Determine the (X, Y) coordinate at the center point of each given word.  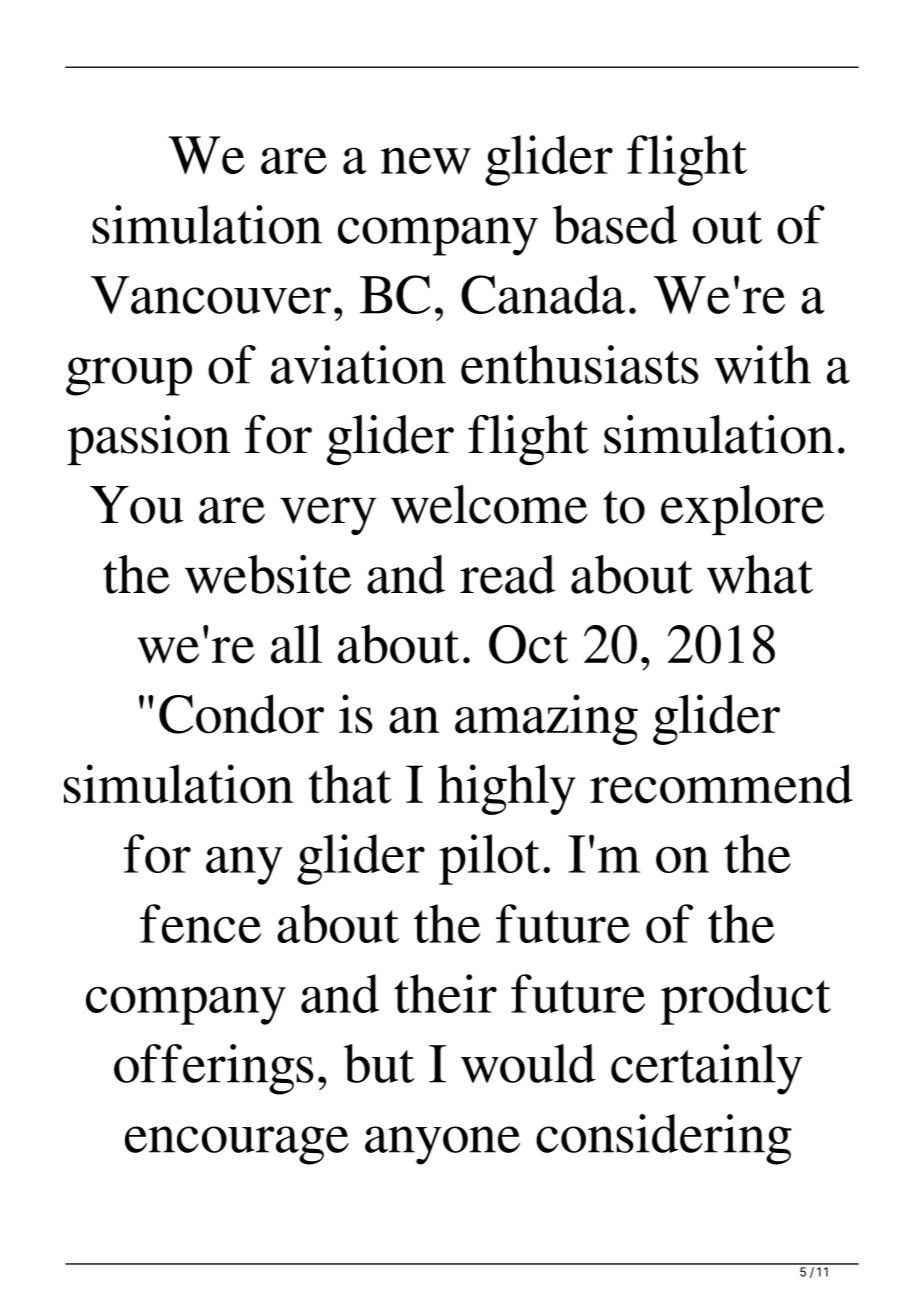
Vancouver (211, 295)
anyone (442, 1145)
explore (742, 510)
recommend (721, 784)
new (426, 160)
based (615, 224)
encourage (237, 1145)
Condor (241, 714)
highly (507, 789)
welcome (489, 504)
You (137, 505)
